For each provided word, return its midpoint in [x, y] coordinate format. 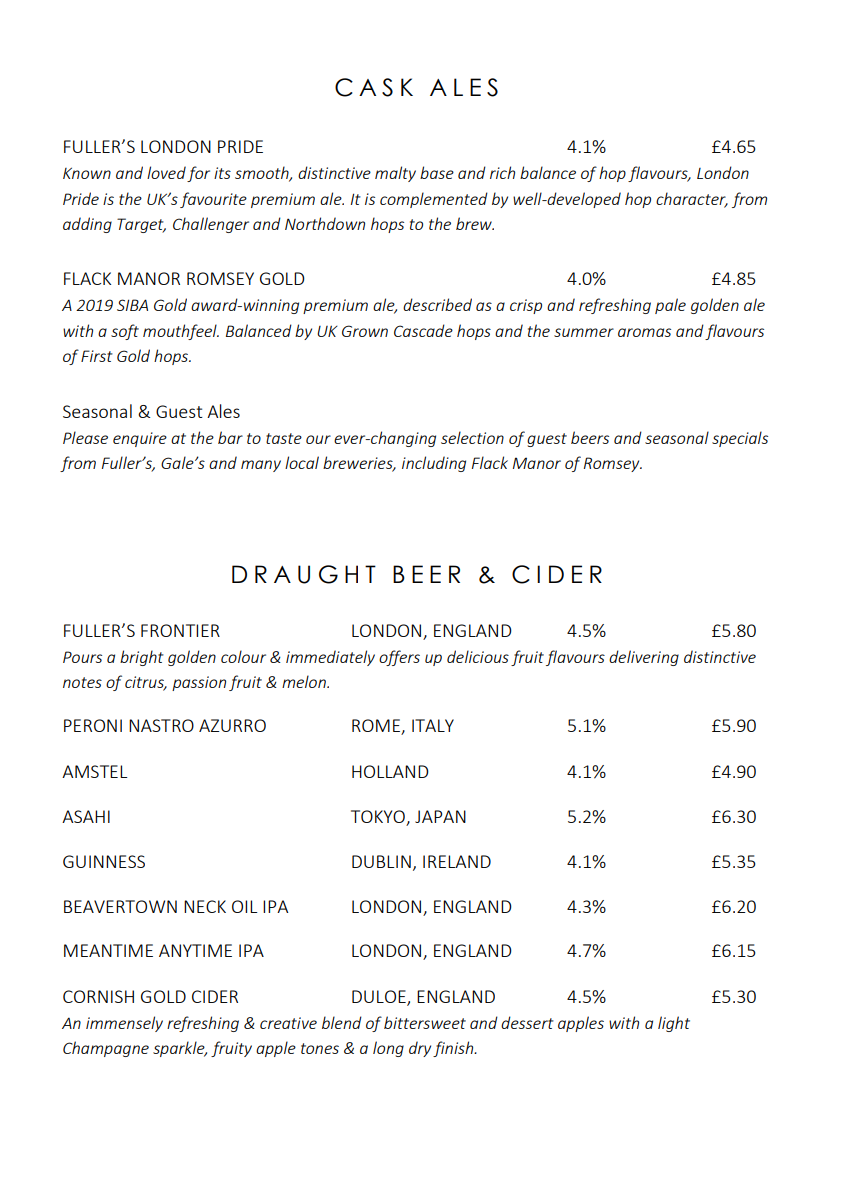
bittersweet [425, 1022]
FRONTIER [180, 630]
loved [166, 172]
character [692, 199]
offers [399, 658]
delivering [644, 658]
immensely [124, 1024]
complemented [434, 200]
